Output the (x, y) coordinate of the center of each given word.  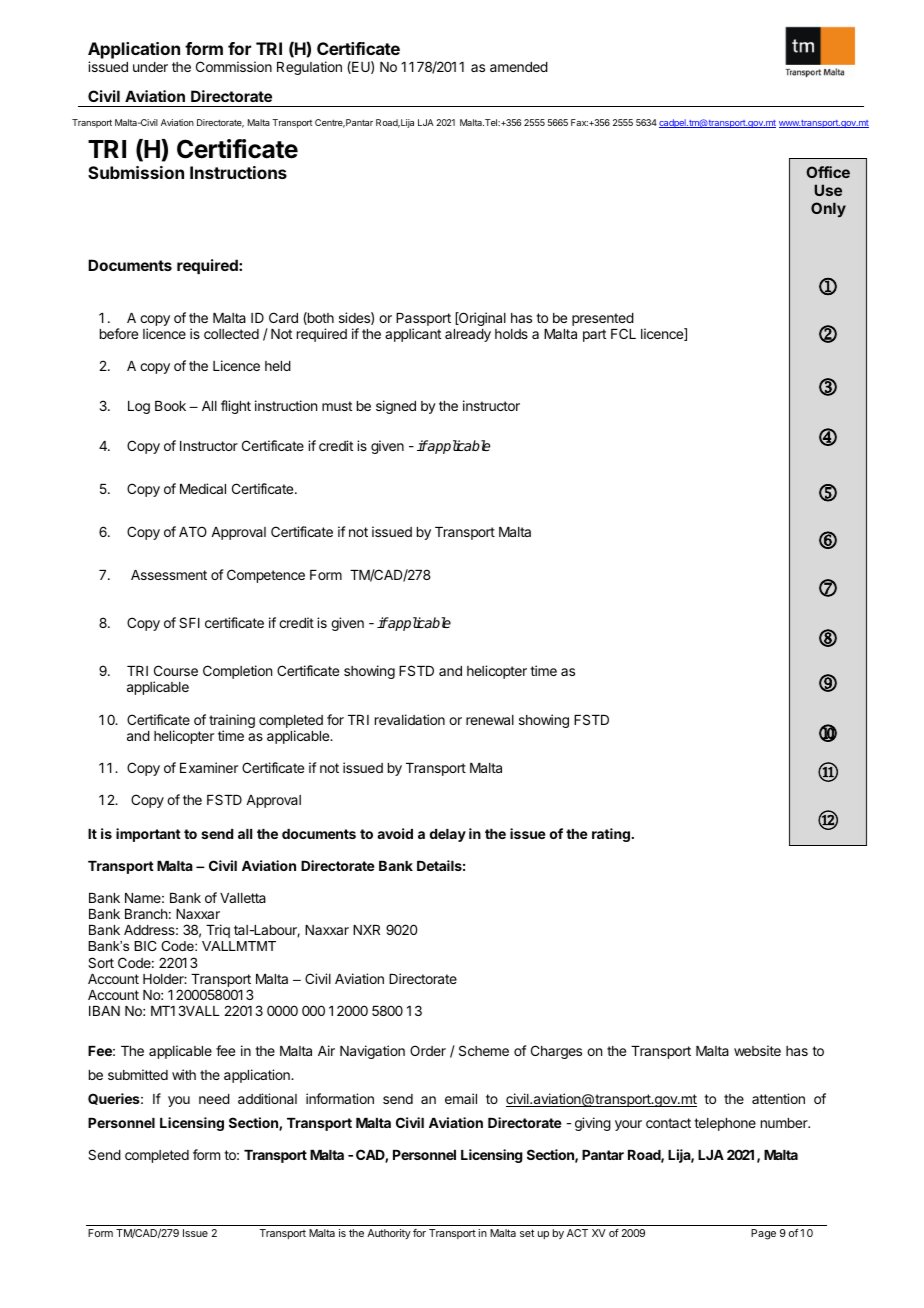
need (214, 1099)
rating (611, 835)
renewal (490, 720)
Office (828, 172)
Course (176, 670)
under (150, 67)
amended (519, 67)
